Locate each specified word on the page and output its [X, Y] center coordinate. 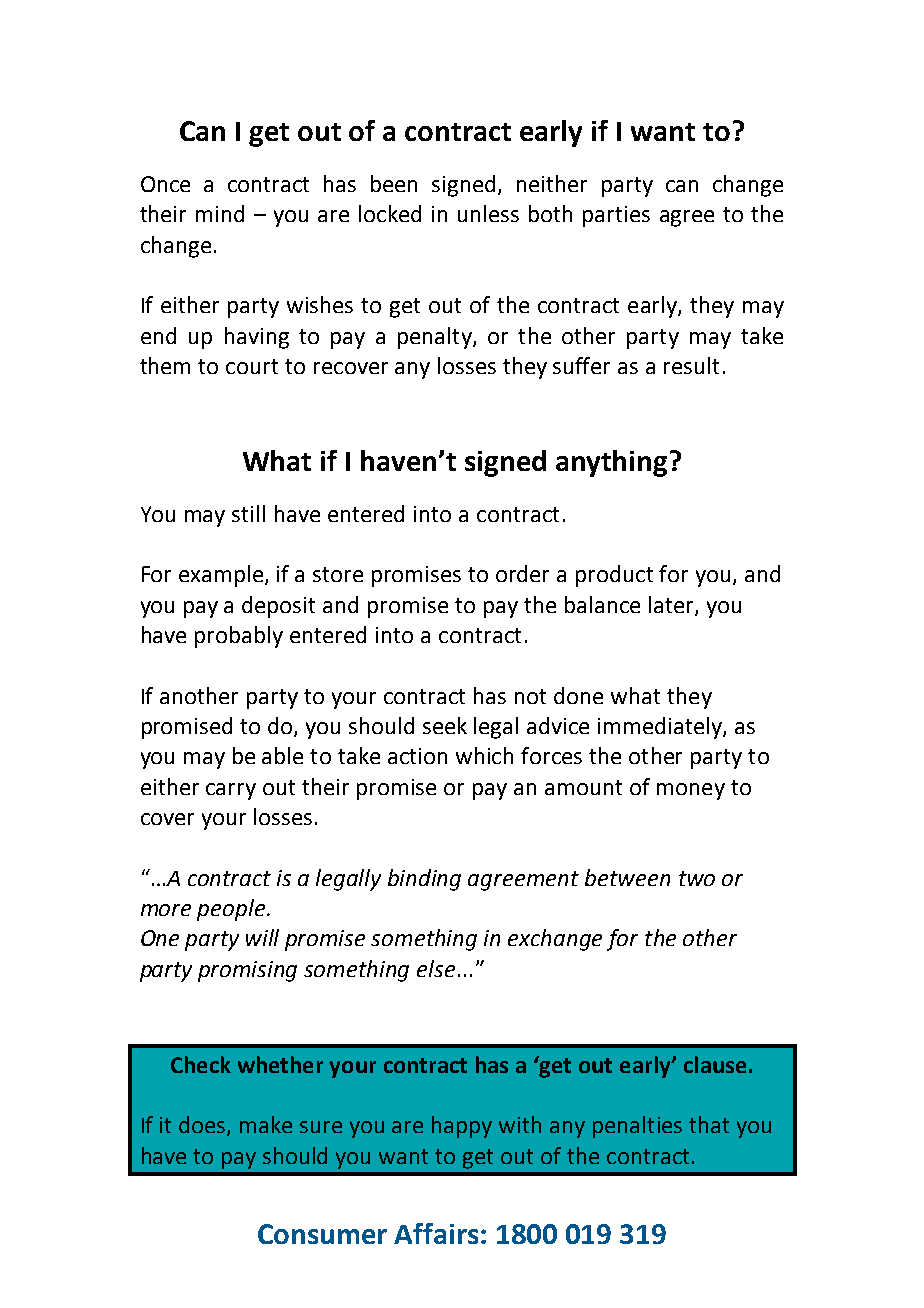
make [266, 1124]
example [222, 576]
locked [390, 213]
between [627, 877]
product [614, 576]
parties [616, 216]
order [522, 573]
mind [220, 213]
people [232, 910]
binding [424, 880]
